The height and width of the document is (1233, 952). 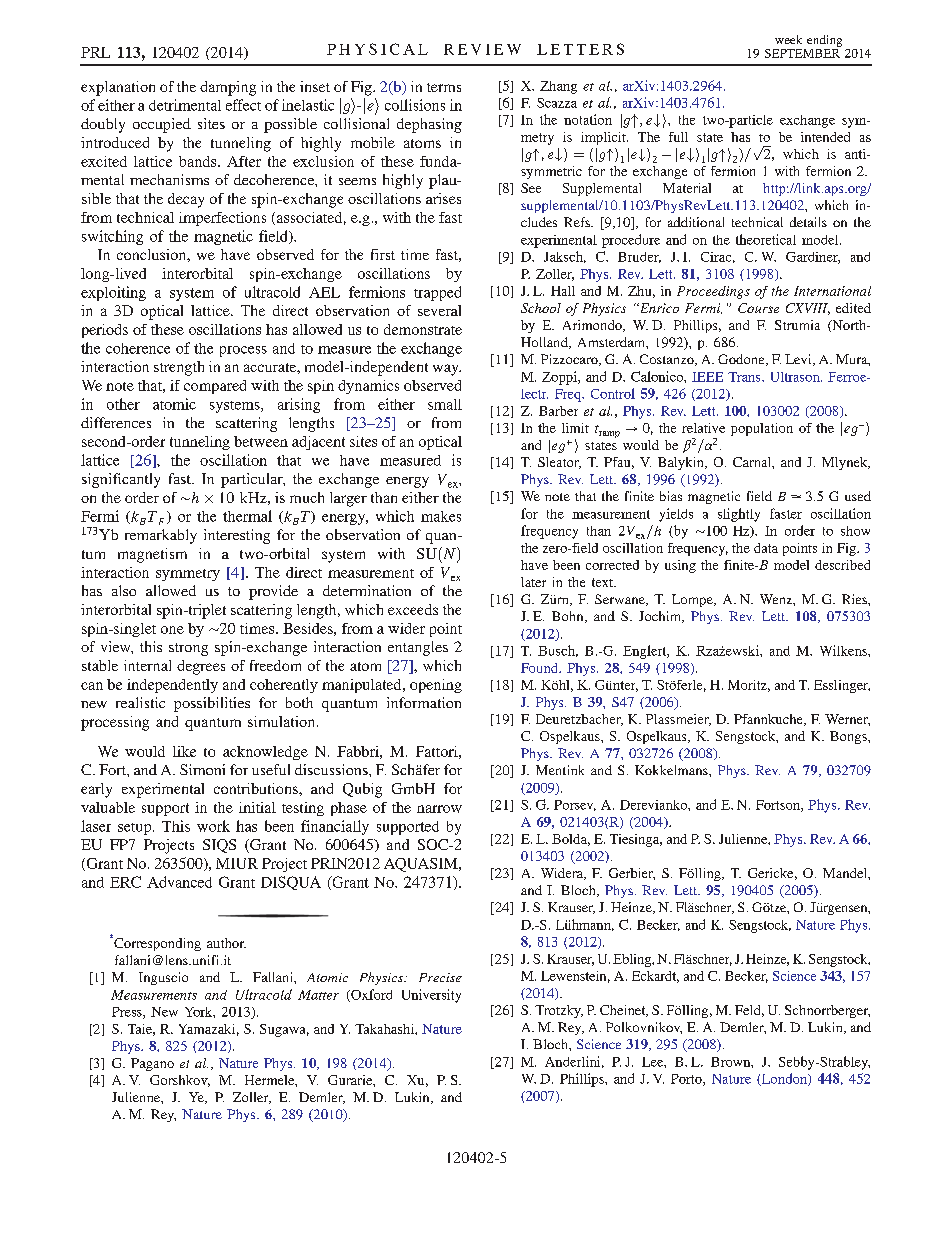 What do you see at coordinates (128, 1013) in the document?
I see `Press` at bounding box center [128, 1013].
